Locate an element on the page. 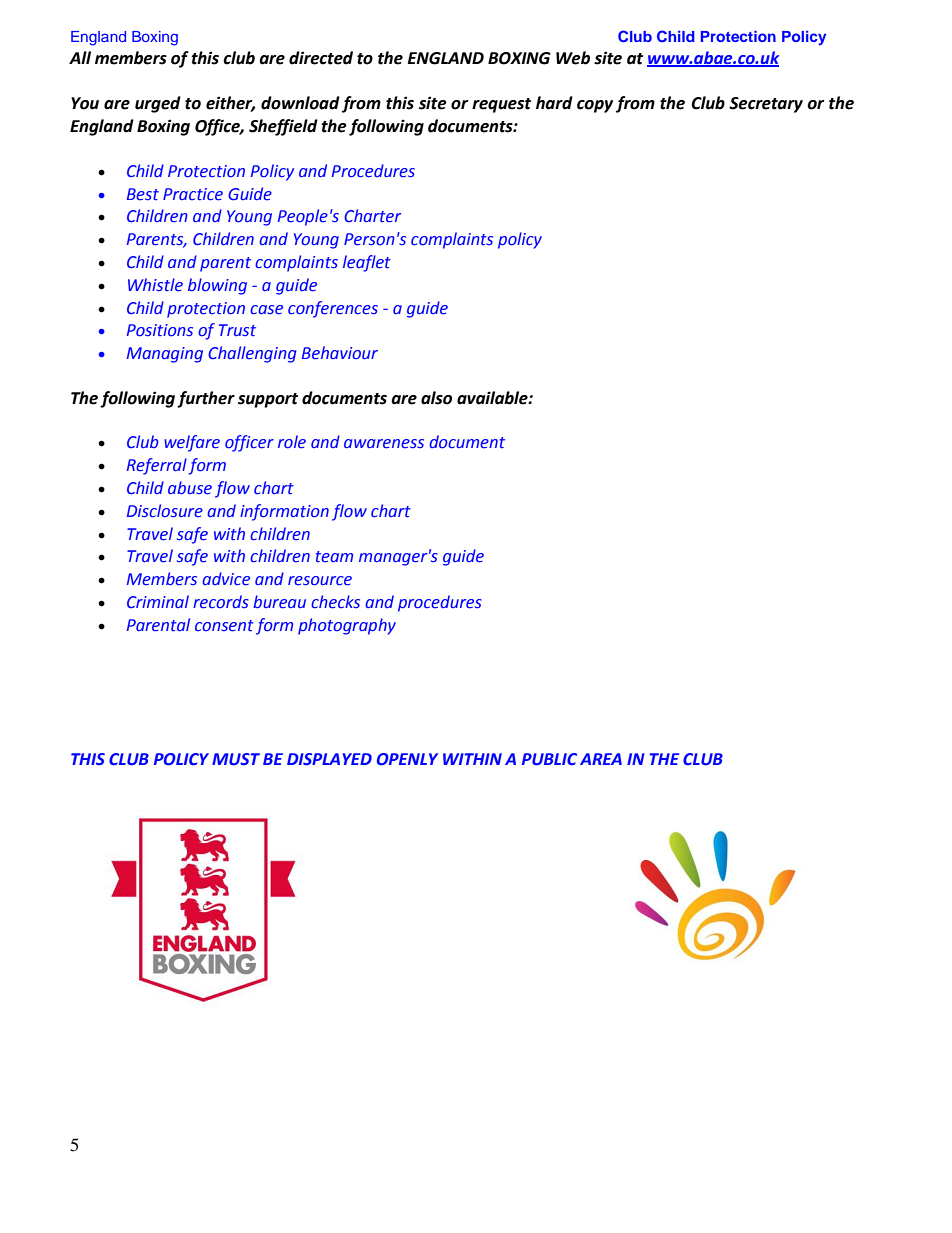 Image resolution: width=952 pixels, height=1233 pixels. OPENLY is located at coordinates (407, 759).
